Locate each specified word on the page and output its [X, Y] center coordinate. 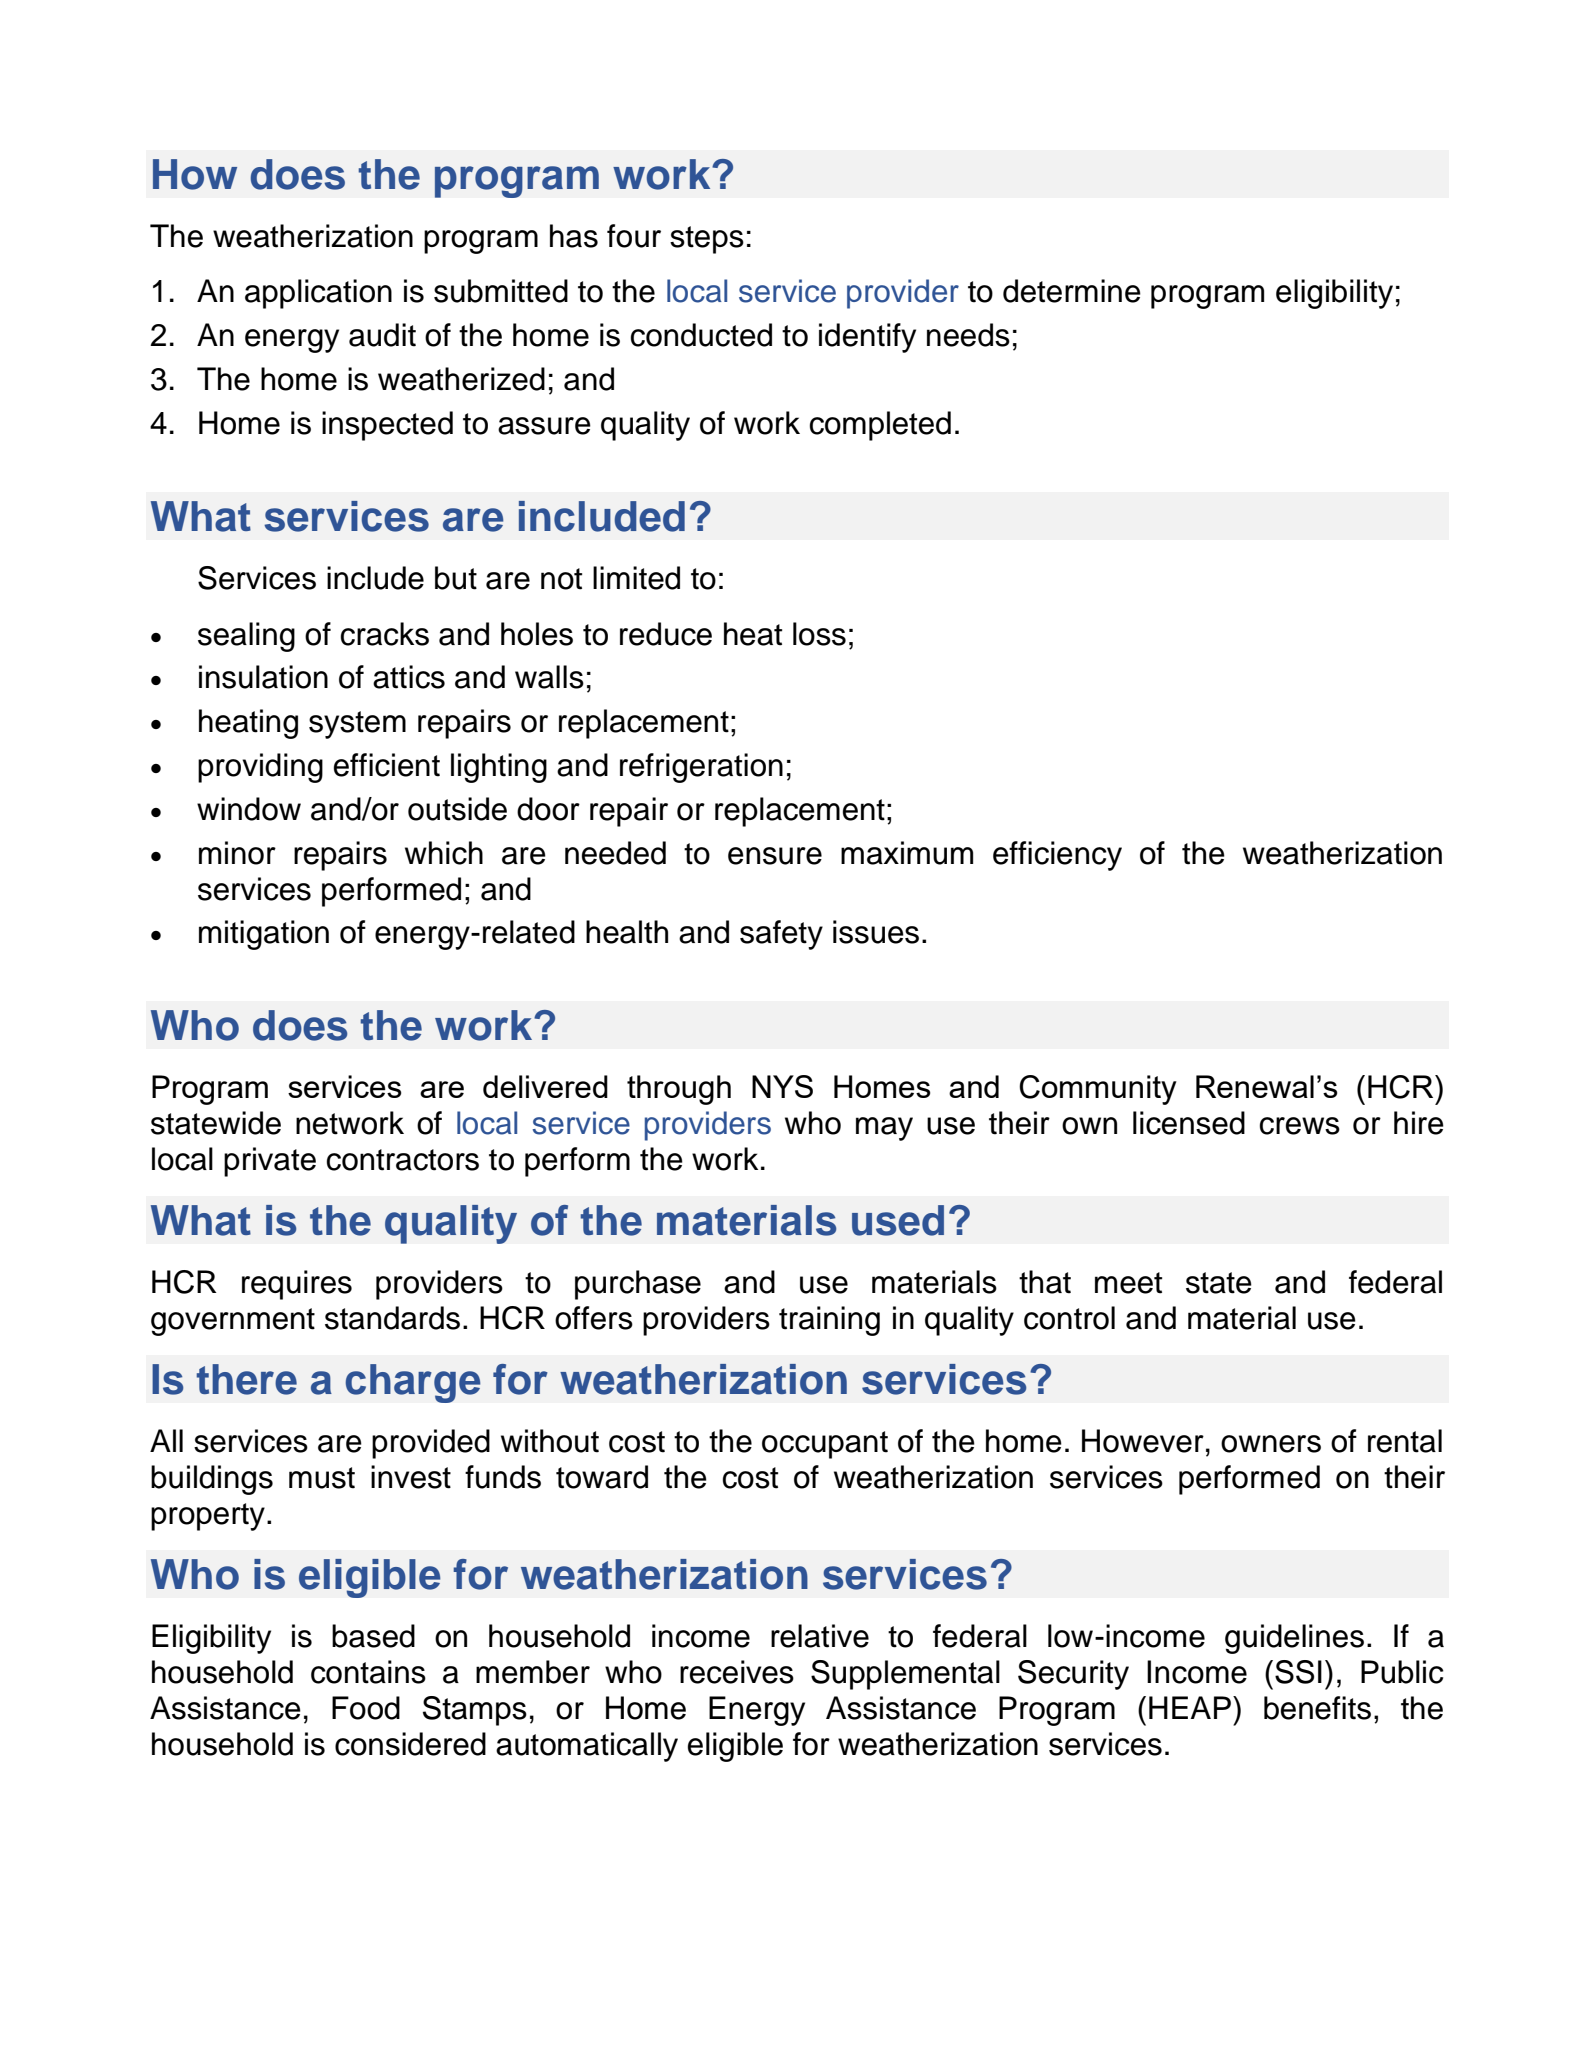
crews [1300, 1126]
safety [781, 935]
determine [1072, 291]
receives [737, 1672]
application [318, 294]
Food [366, 1708]
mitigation [264, 935]
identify [867, 338]
